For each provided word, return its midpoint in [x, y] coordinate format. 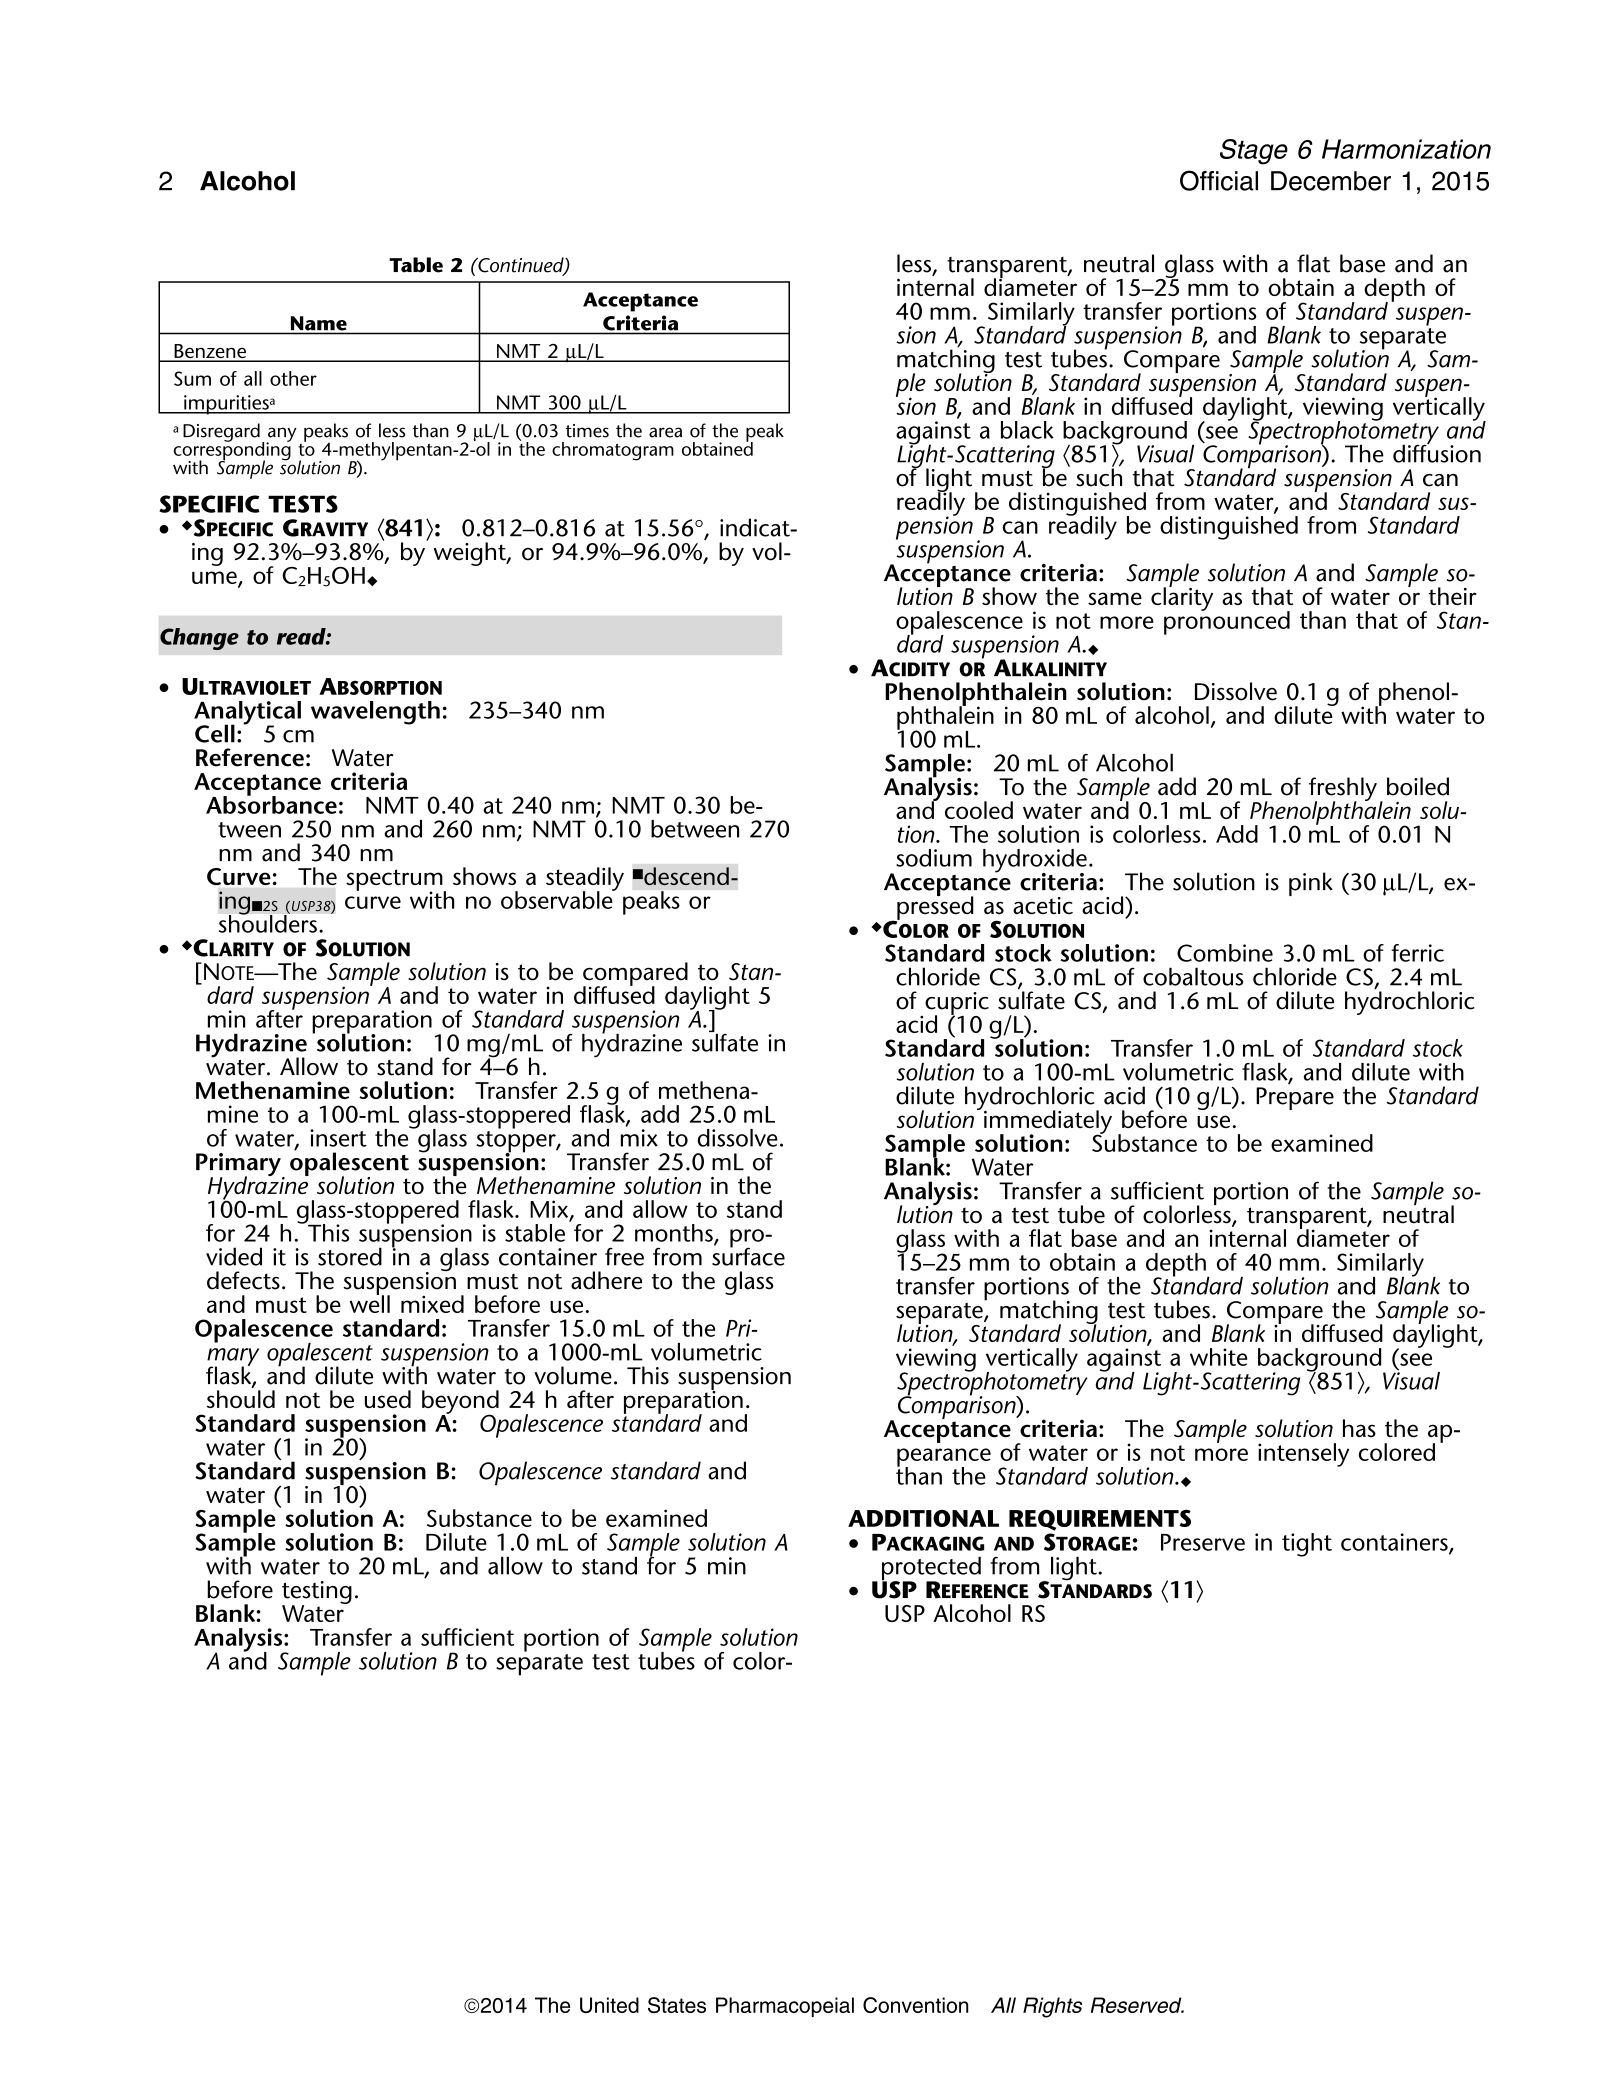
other [293, 378]
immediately [1048, 1123]
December [1331, 181]
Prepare [1295, 1098]
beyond [460, 1403]
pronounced [1227, 622]
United [609, 2005]
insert [338, 1138]
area [665, 432]
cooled [979, 810]
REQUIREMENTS [1100, 1520]
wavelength [375, 713]
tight [1307, 1545]
